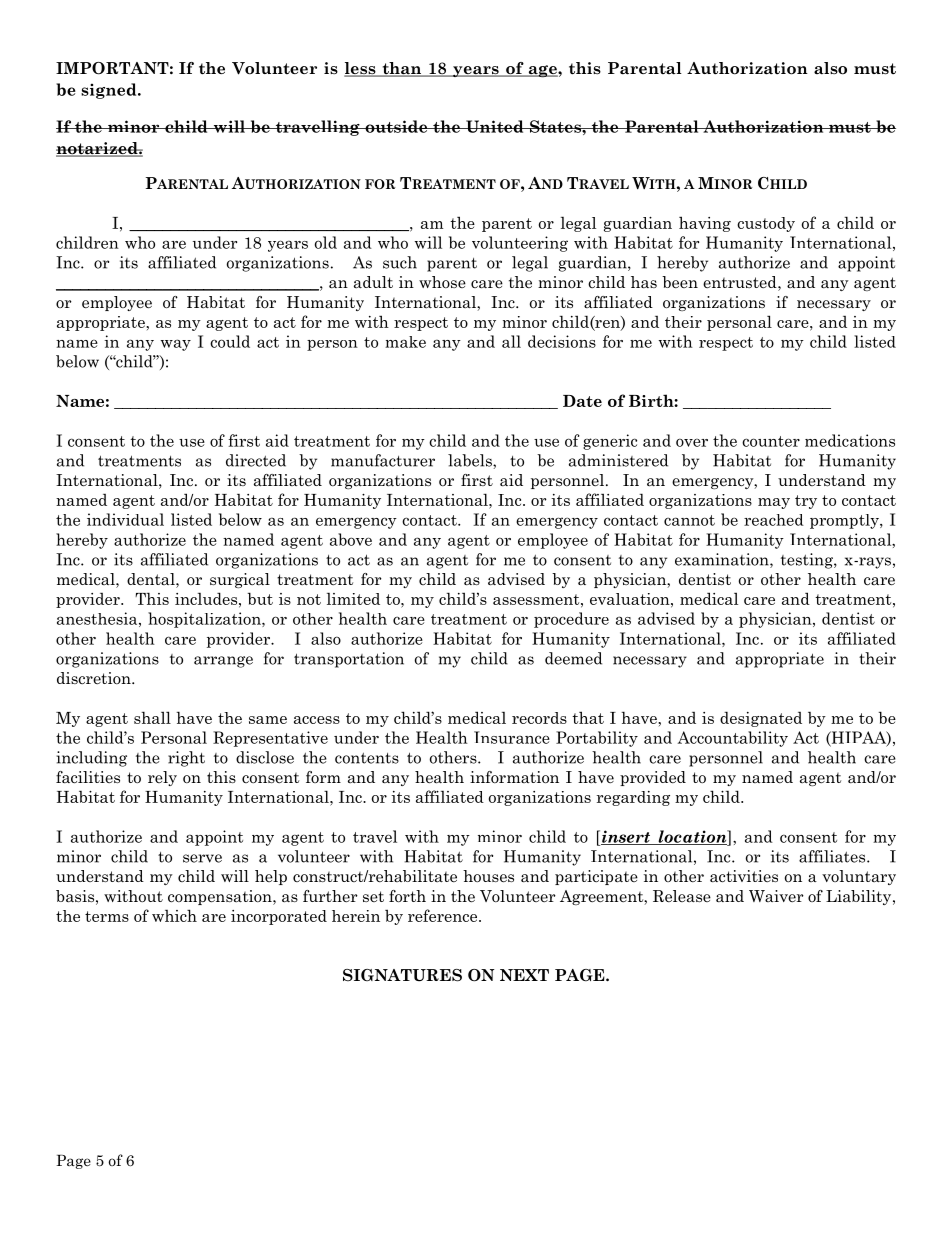 The width and height of the screenshot is (952, 1233). I want to click on way, so click(176, 345).
